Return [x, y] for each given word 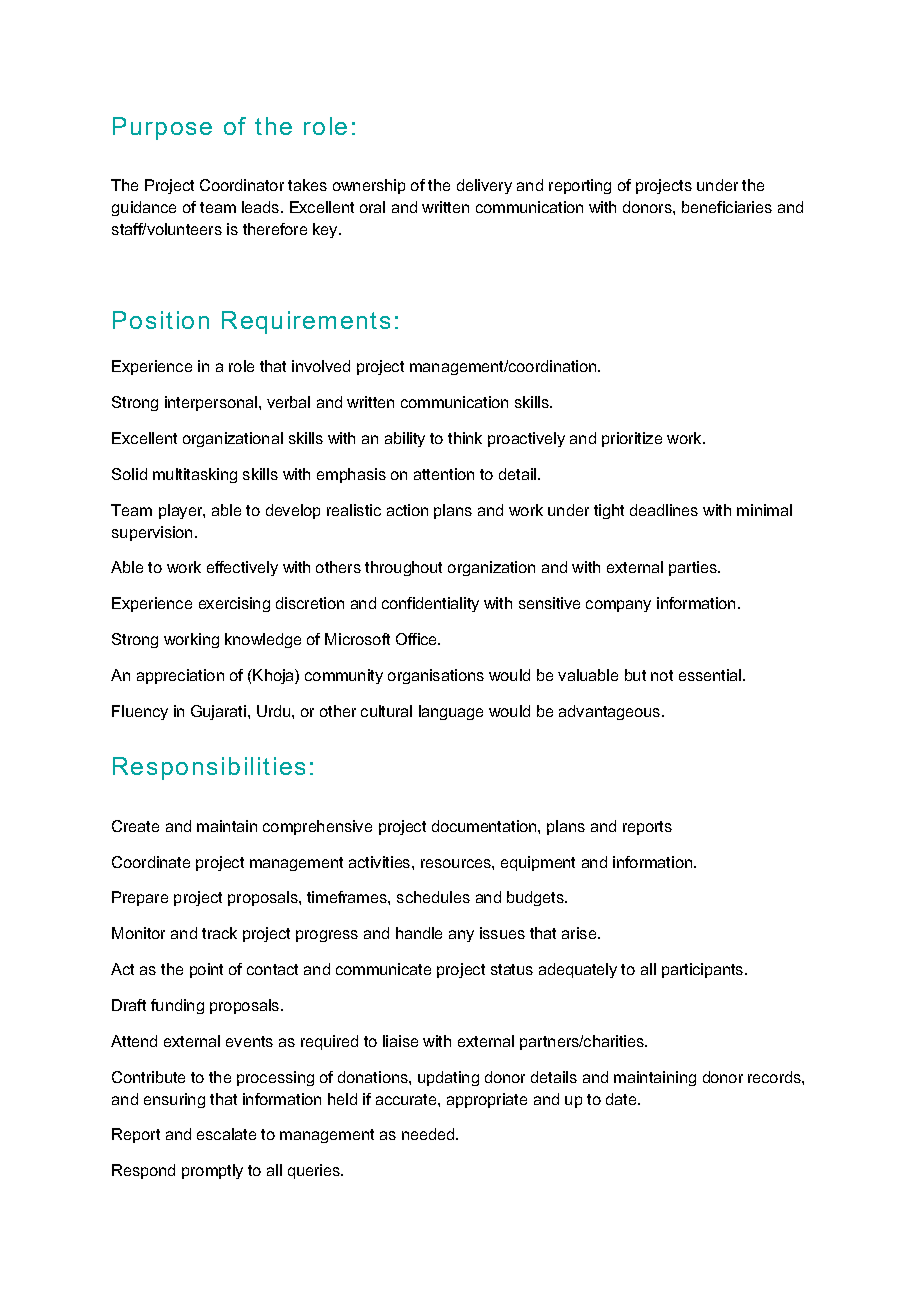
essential [711, 675]
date [622, 1099]
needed [429, 1134]
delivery [484, 186]
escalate [226, 1134]
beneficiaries [727, 207]
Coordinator [242, 185]
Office [418, 639]
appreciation [180, 676]
